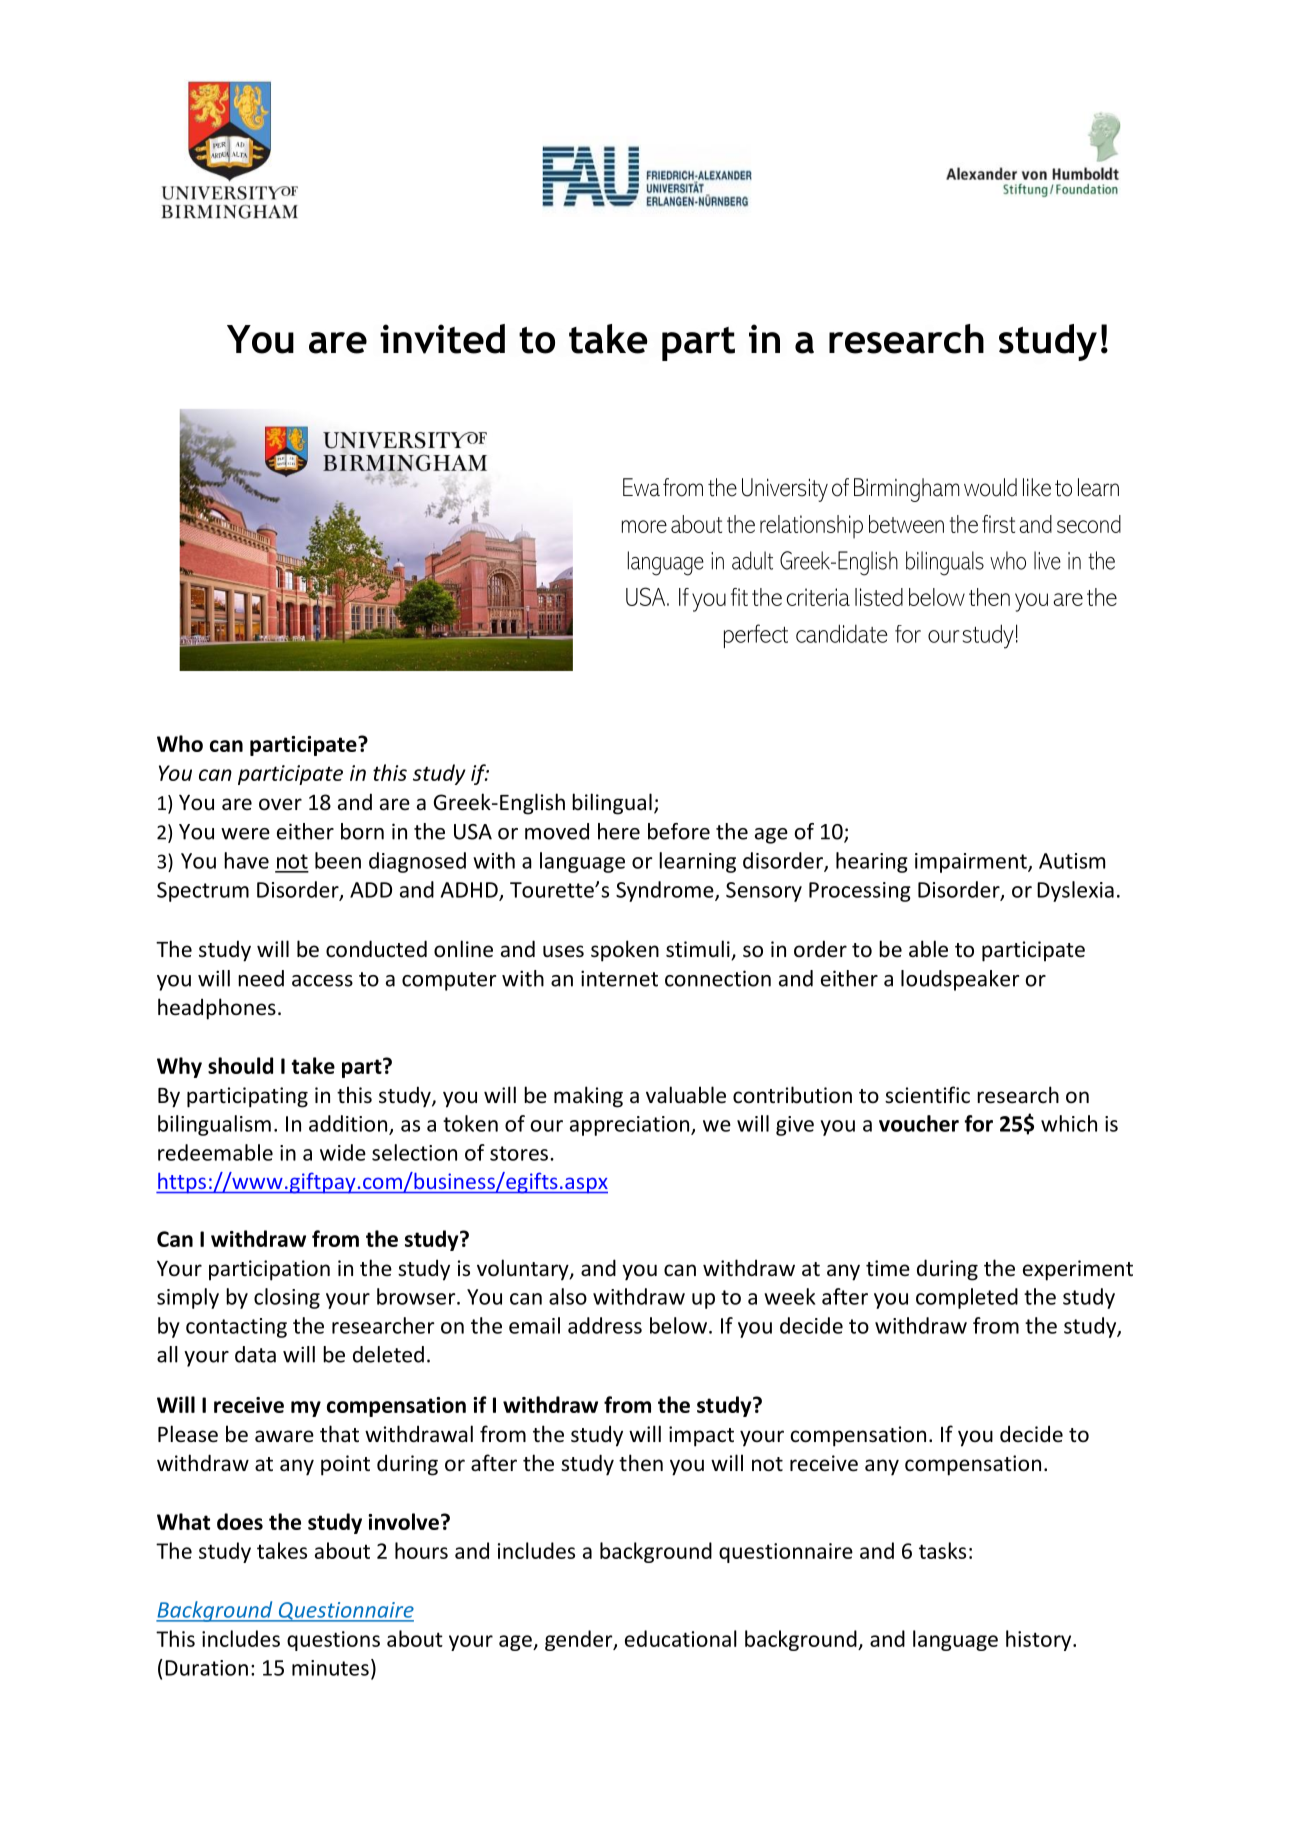 This screenshot has height=1828, width=1292. What do you see at coordinates (605, 1325) in the screenshot?
I see `address` at bounding box center [605, 1325].
